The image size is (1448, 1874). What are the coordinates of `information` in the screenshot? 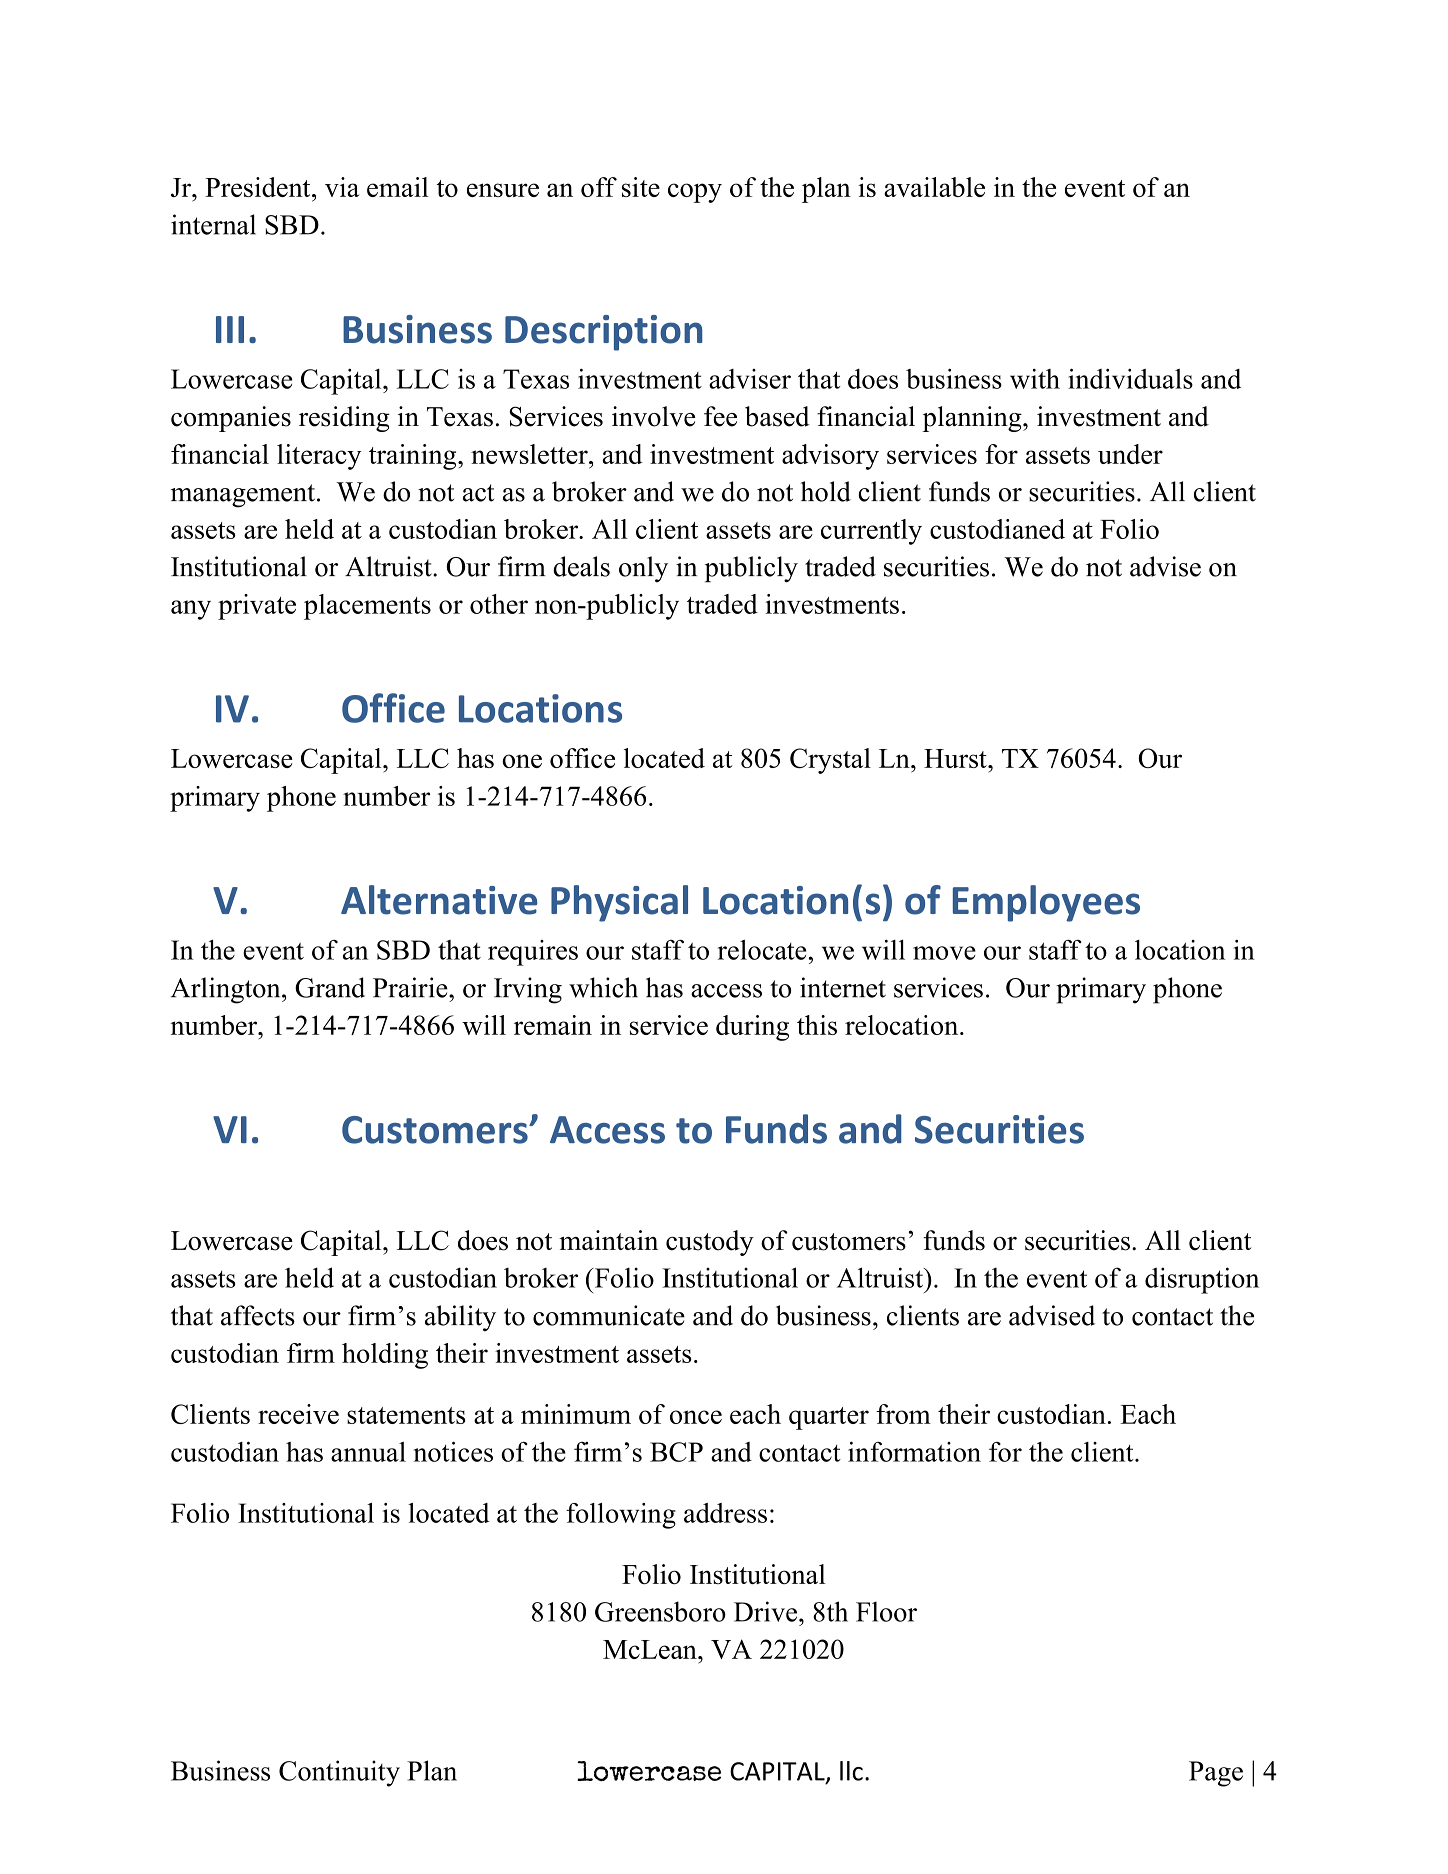 It's located at (914, 1451).
